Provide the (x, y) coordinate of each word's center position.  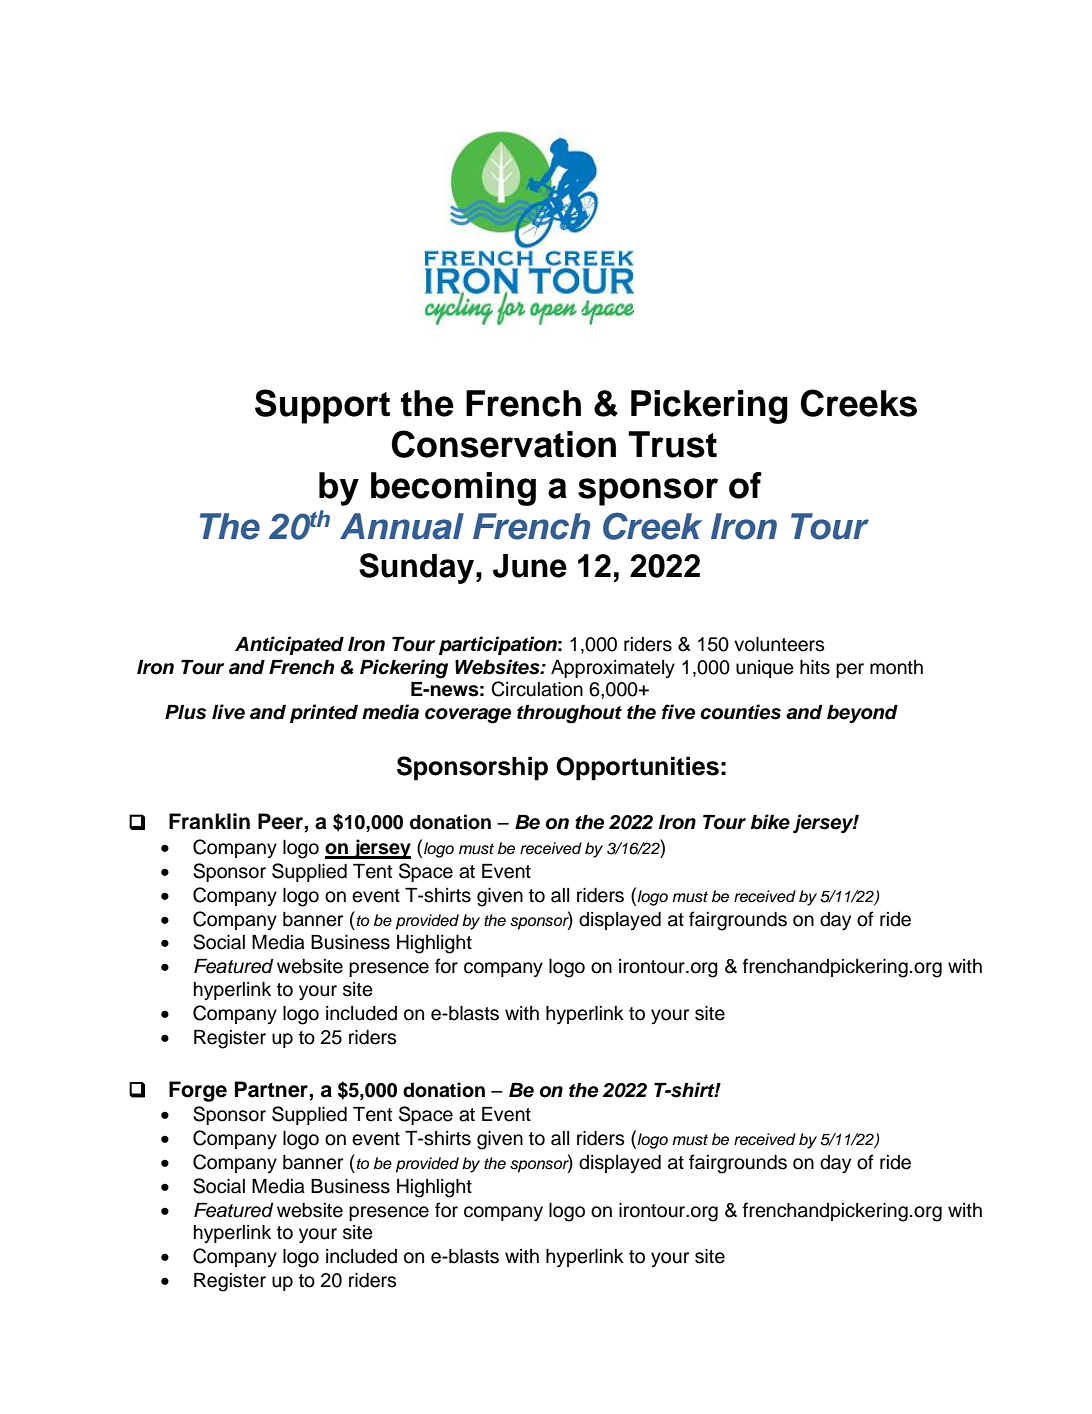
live (228, 712)
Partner (272, 1090)
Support (322, 406)
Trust (672, 444)
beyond (862, 714)
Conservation (503, 444)
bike (770, 822)
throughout (569, 714)
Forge (198, 1091)
